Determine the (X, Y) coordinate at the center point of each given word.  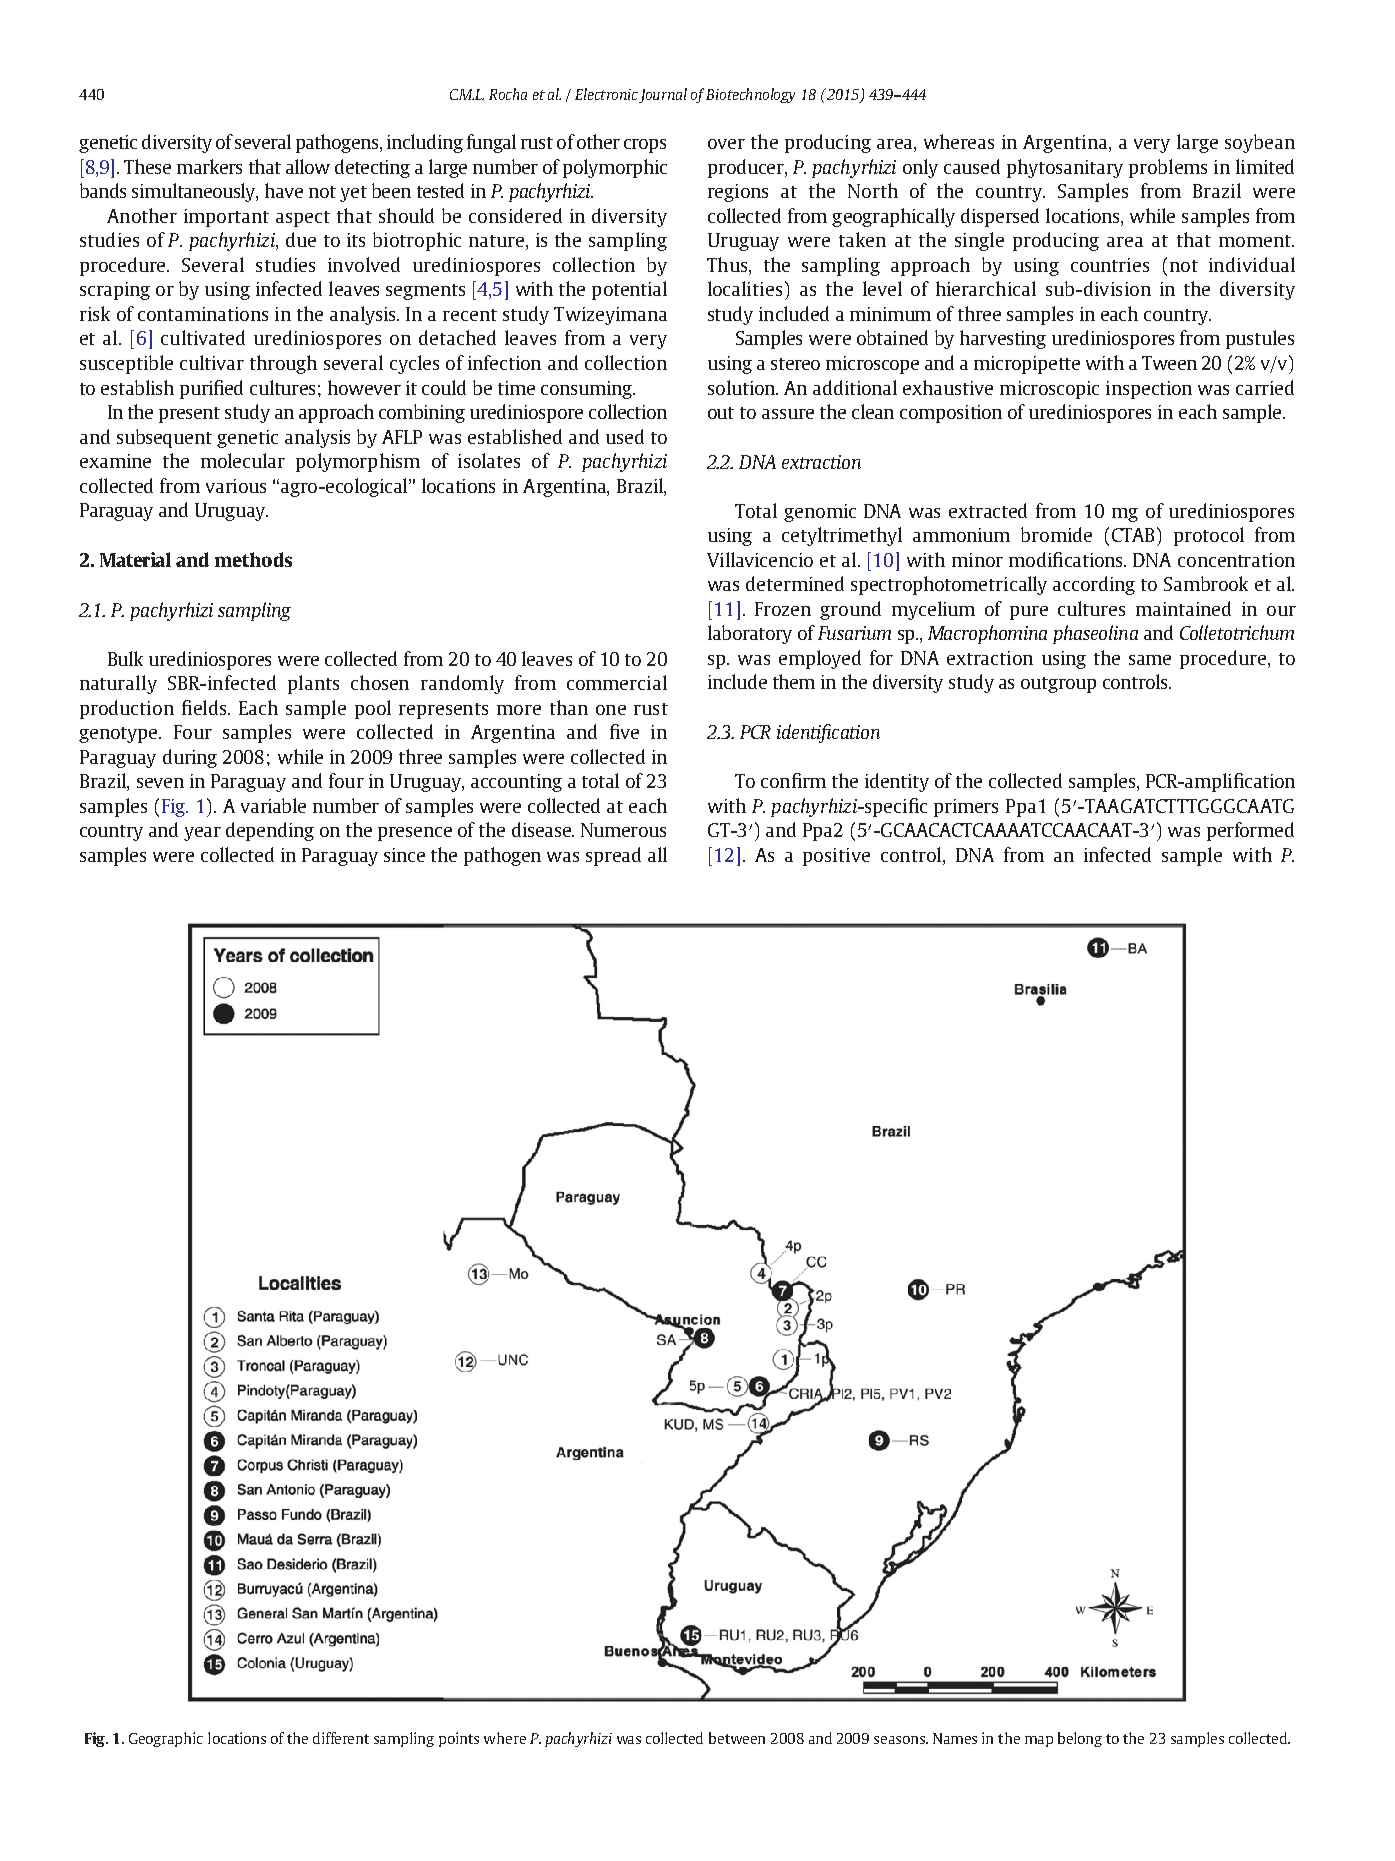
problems (1168, 168)
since (404, 855)
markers (209, 166)
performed (1250, 831)
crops (645, 146)
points (459, 1739)
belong (1080, 1739)
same (1150, 660)
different (341, 1738)
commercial (617, 682)
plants (313, 684)
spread (613, 856)
